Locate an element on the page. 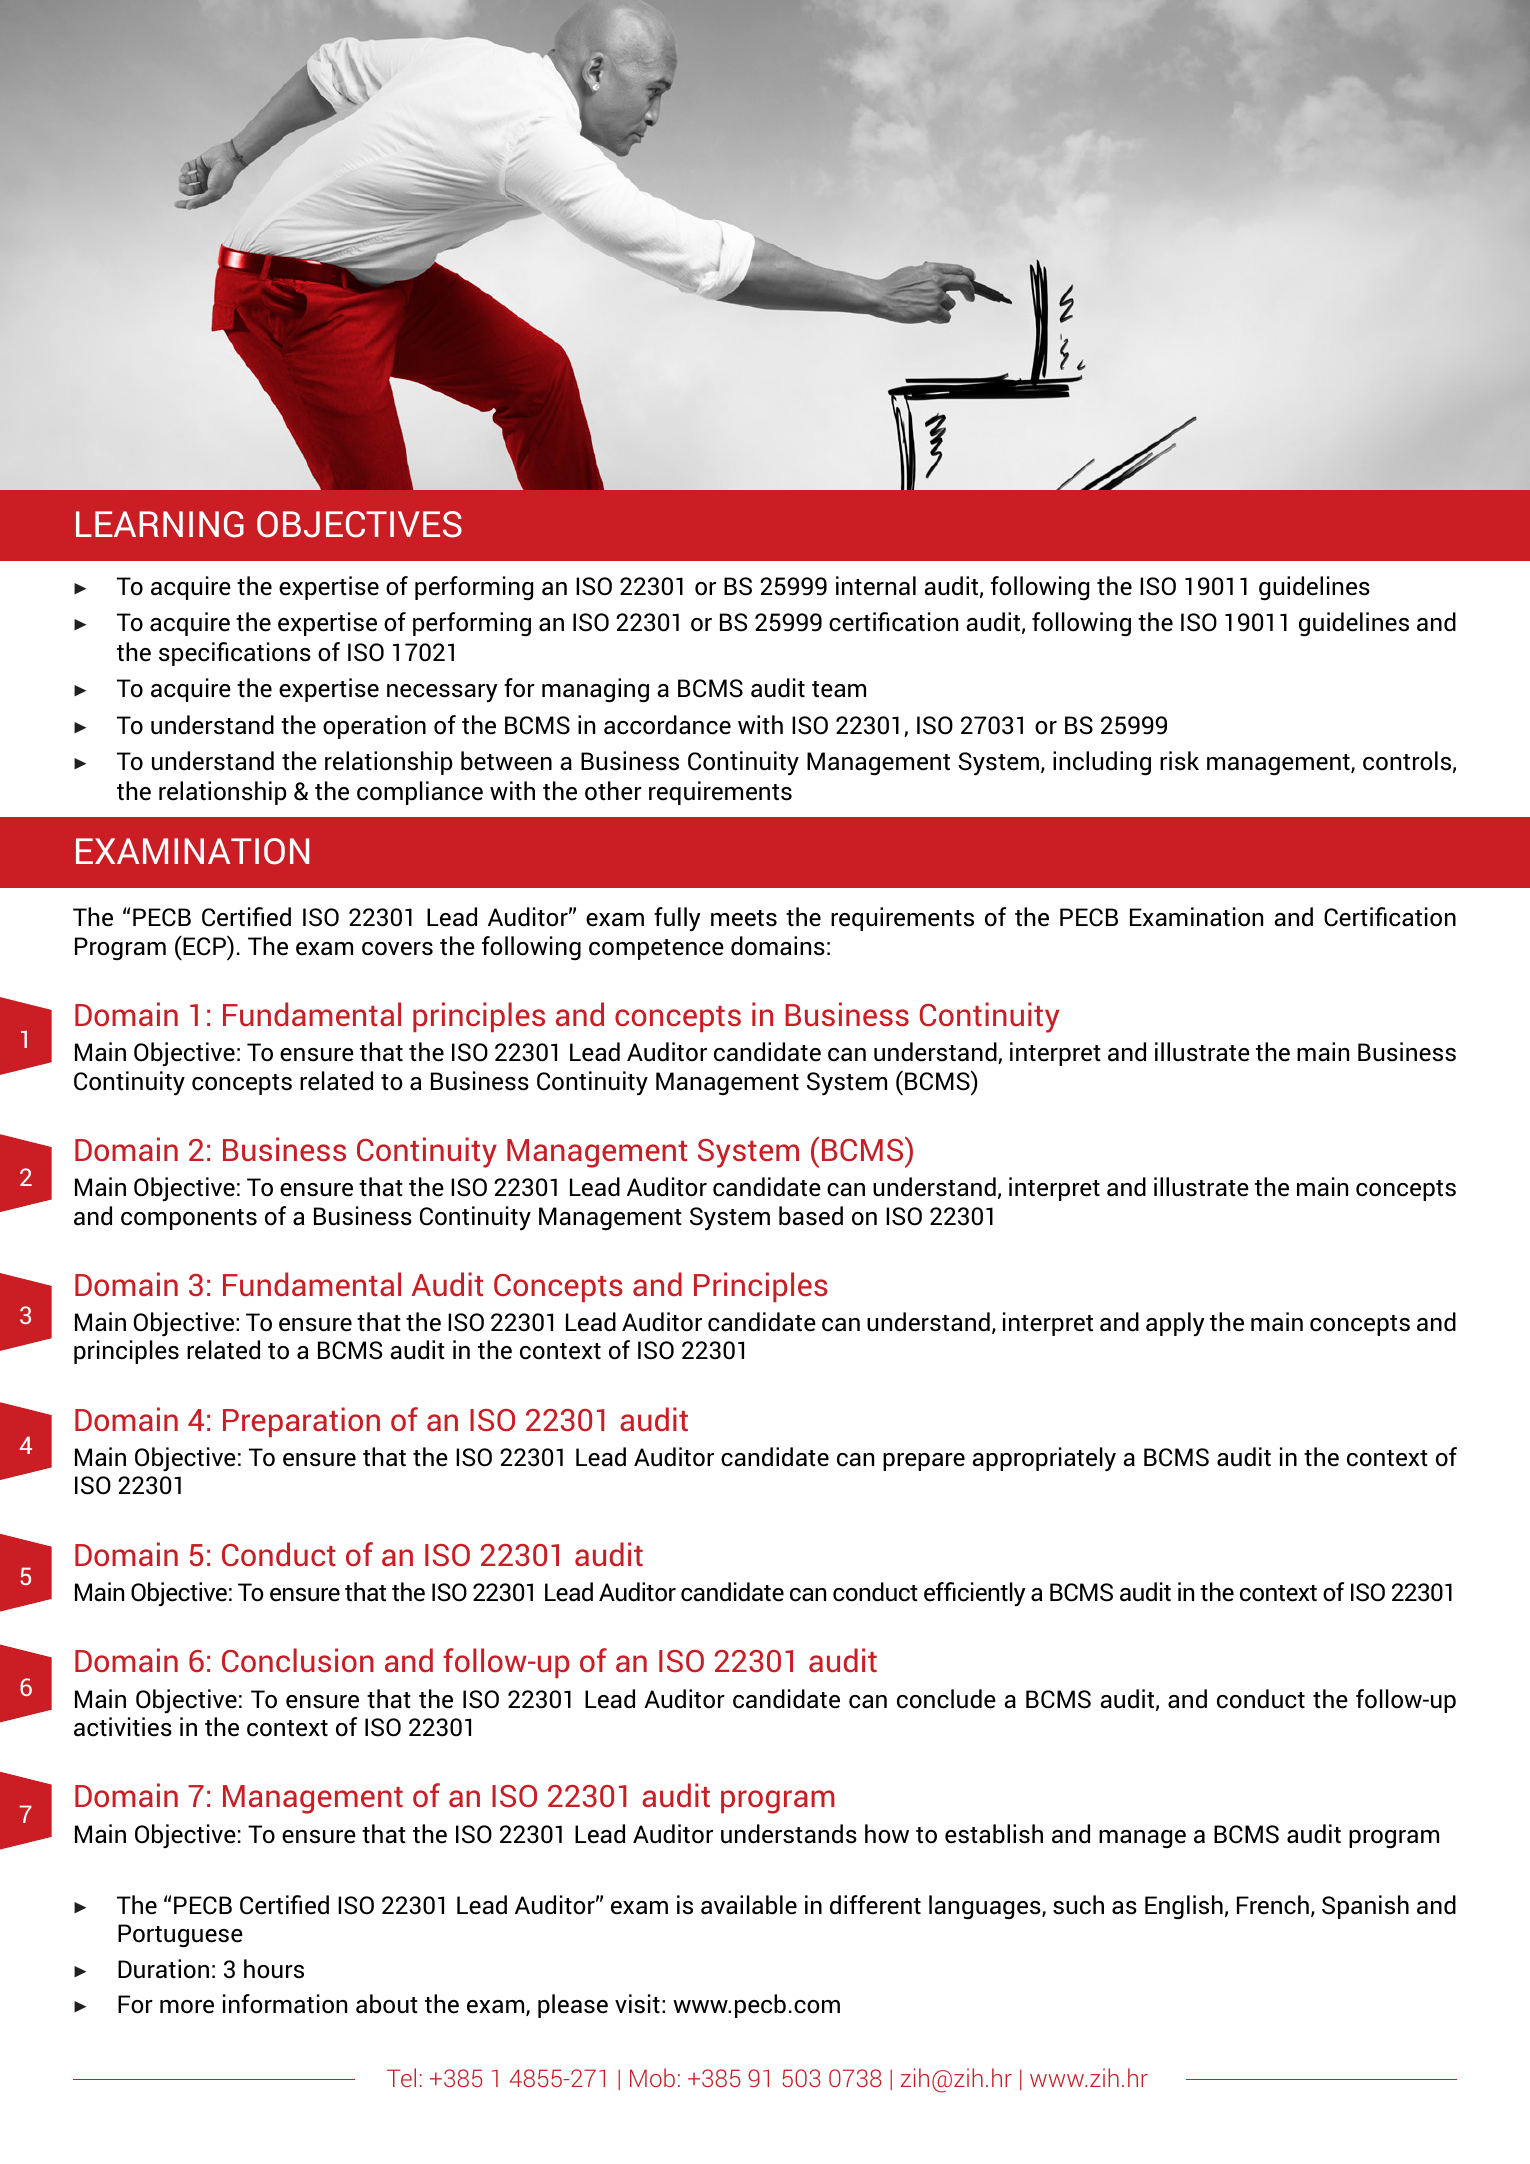 This image has width=1530, height=2164. internal is located at coordinates (876, 586).
